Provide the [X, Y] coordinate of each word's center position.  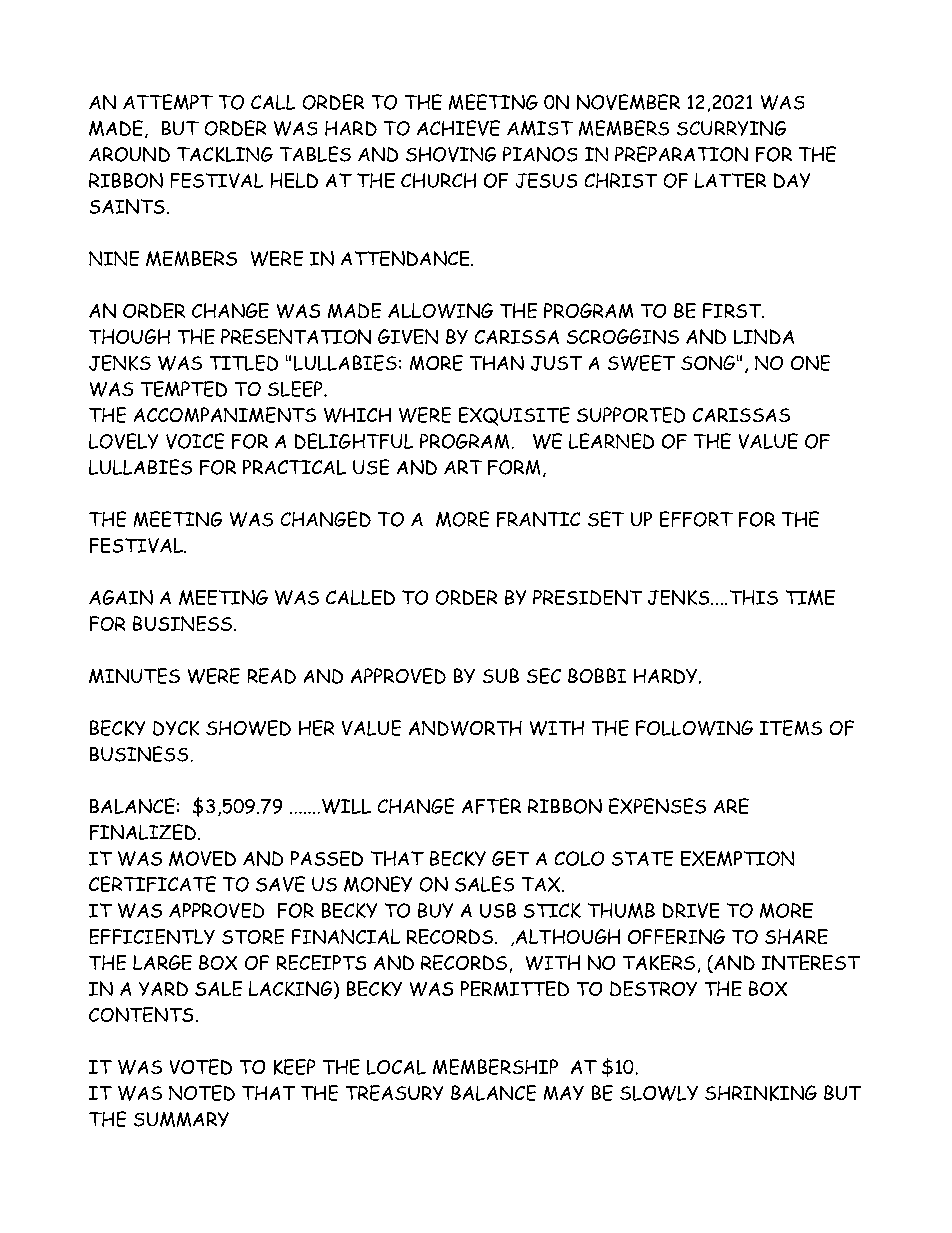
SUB [501, 675]
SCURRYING [731, 128]
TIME [810, 597]
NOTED [202, 1093]
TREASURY [394, 1093]
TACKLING [225, 154]
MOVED [202, 858]
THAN [497, 363]
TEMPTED [184, 389]
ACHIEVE [458, 128]
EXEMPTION [737, 858]
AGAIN [121, 597]
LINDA [764, 336]
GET [510, 858]
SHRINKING [761, 1093]
